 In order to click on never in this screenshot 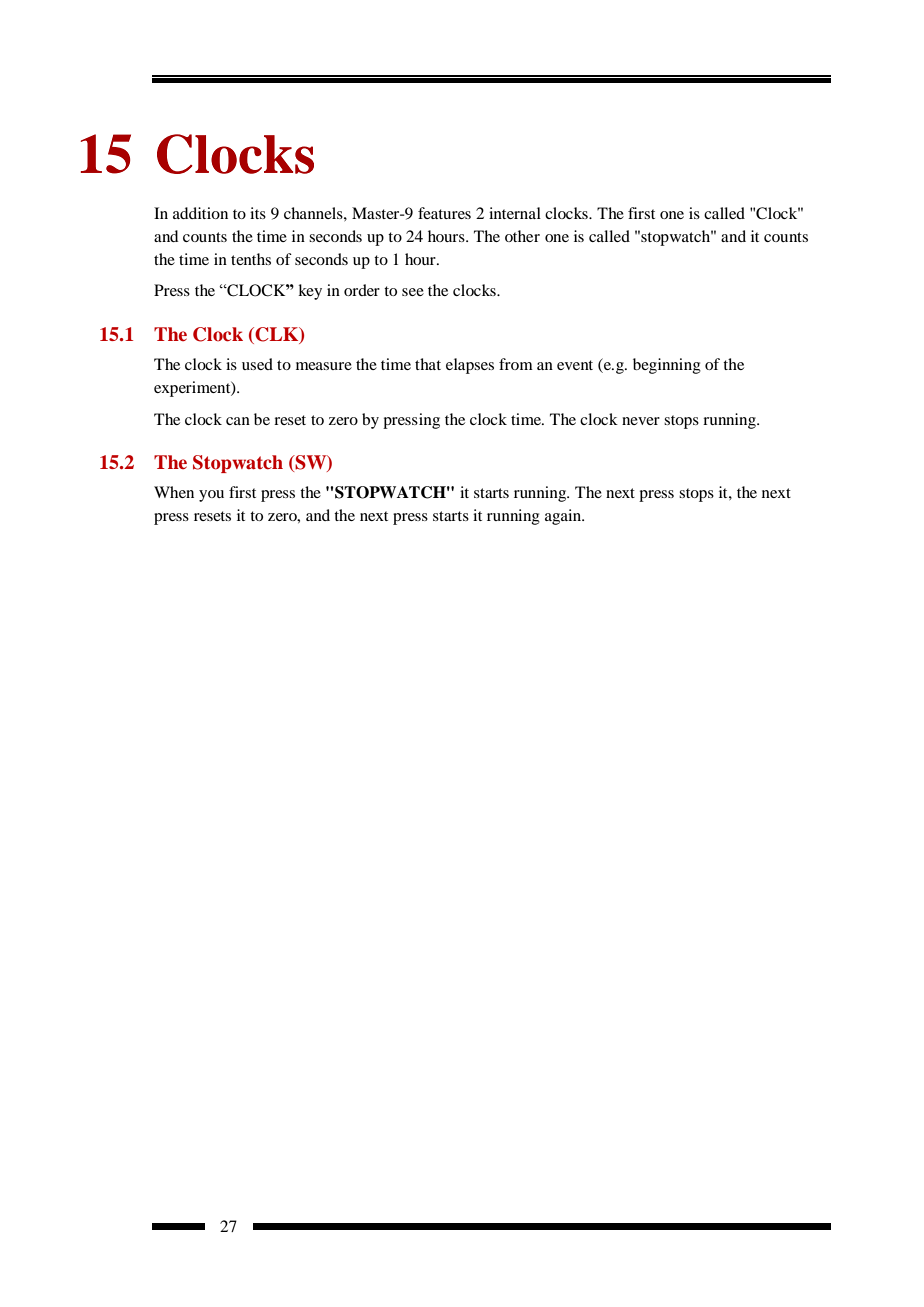, I will do `click(641, 421)`.
